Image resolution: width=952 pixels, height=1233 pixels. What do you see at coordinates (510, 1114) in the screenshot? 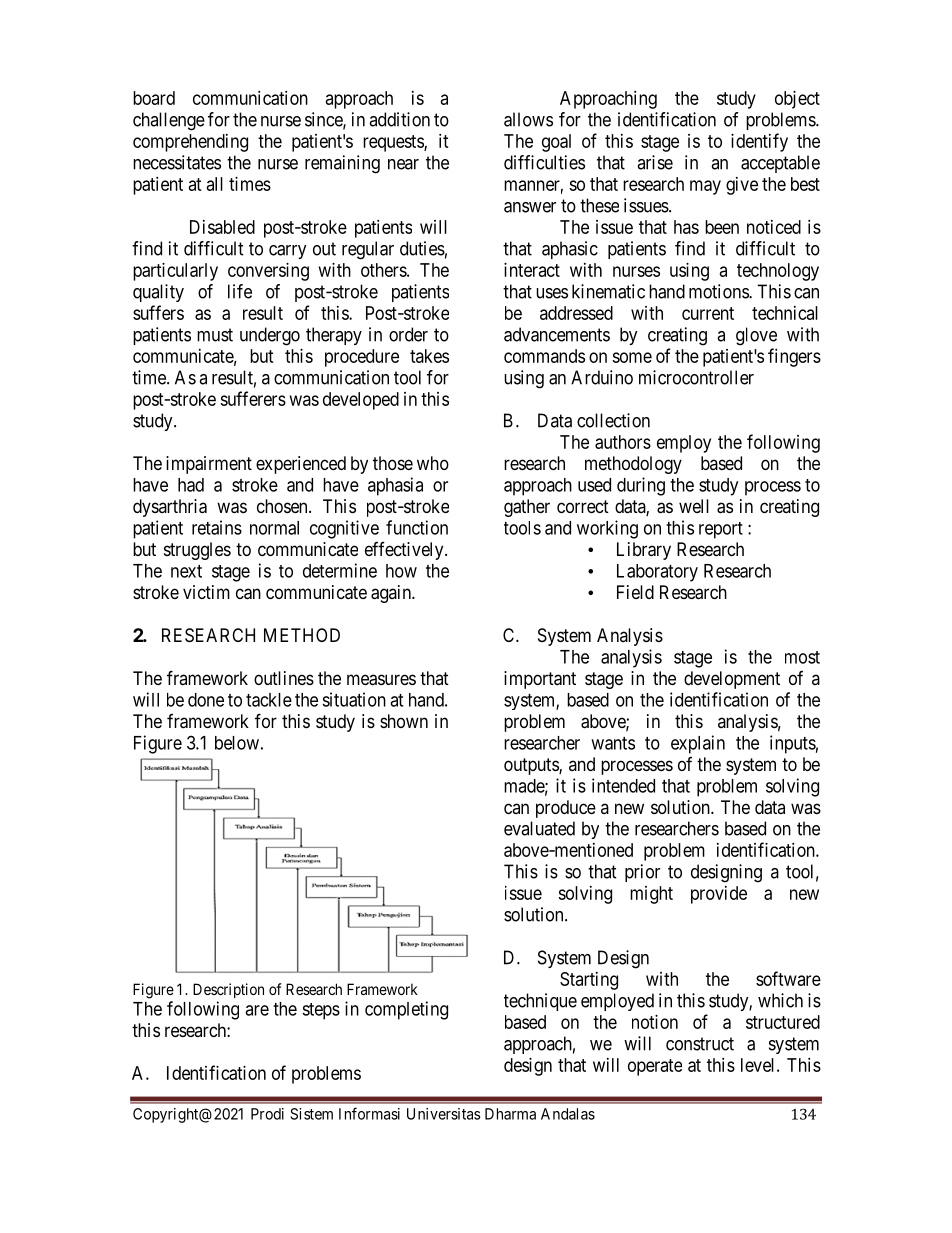
I see `Dharma` at bounding box center [510, 1114].
